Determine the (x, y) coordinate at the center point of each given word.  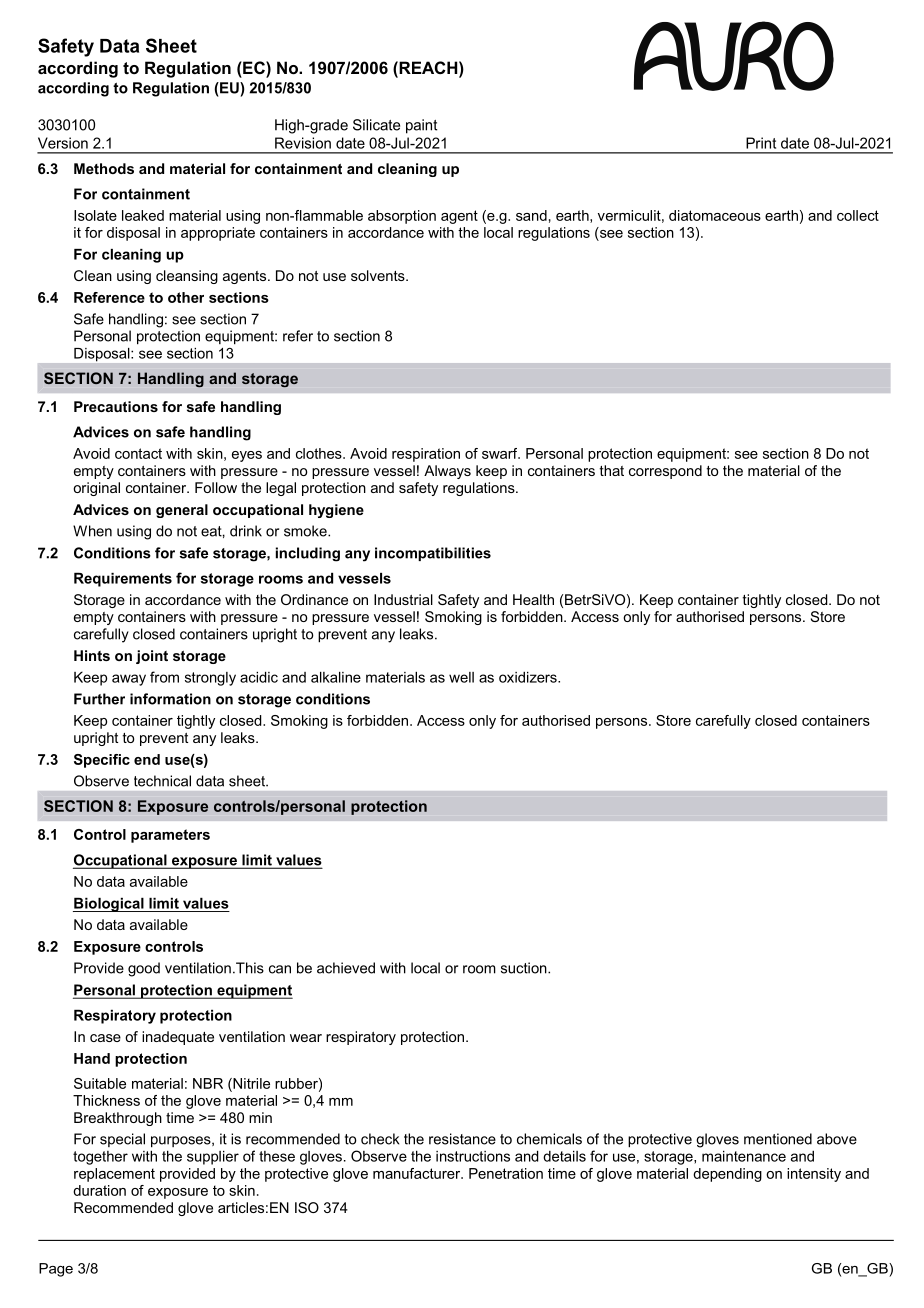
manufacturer (417, 1169)
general (182, 511)
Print (761, 145)
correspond (665, 468)
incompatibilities (433, 554)
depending (728, 1171)
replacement (115, 1171)
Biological (110, 904)
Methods (104, 168)
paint (421, 126)
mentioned (778, 1139)
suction (525, 968)
